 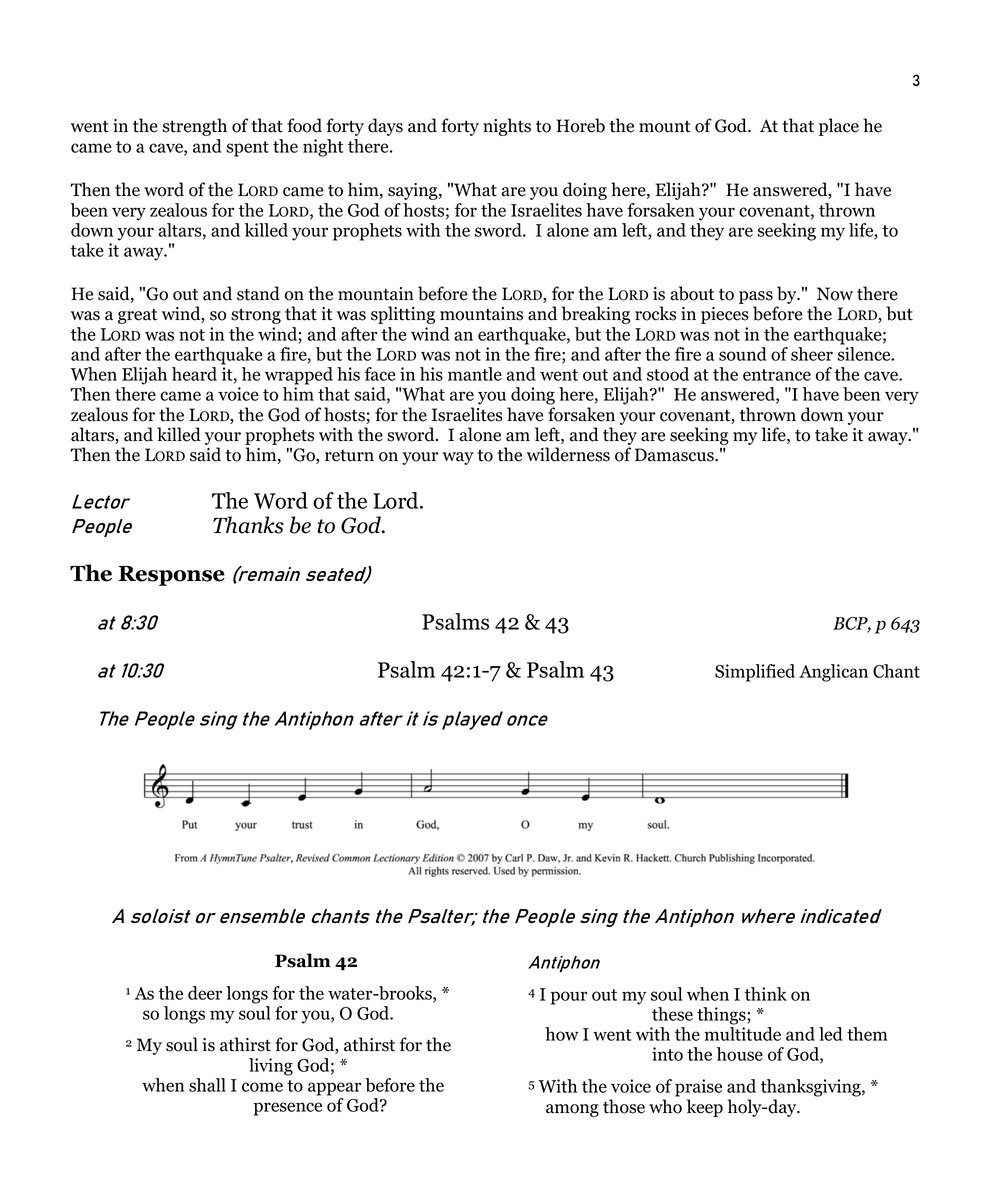 I want to click on place, so click(x=839, y=127).
